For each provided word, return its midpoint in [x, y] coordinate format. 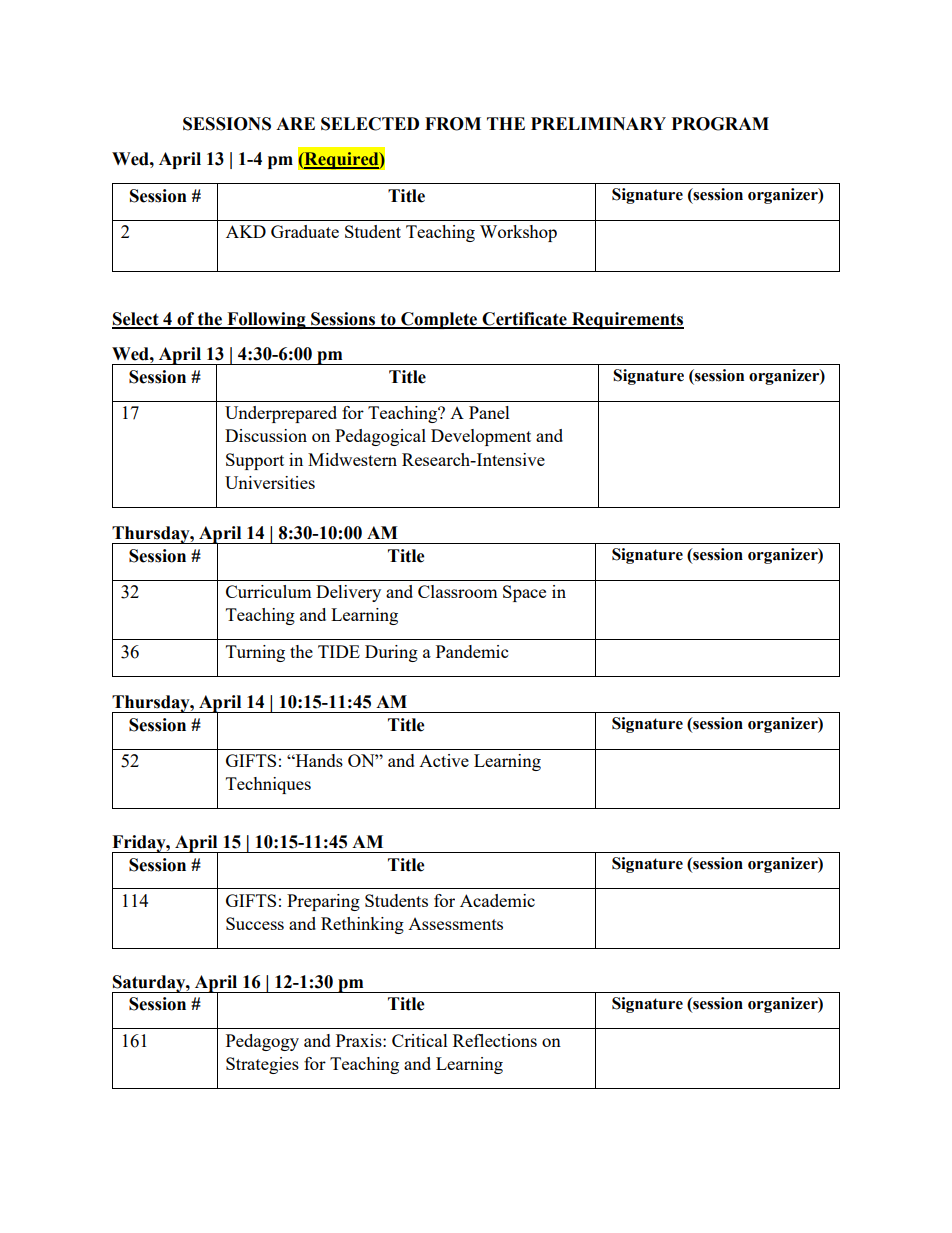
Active [444, 760]
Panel [489, 412]
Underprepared [281, 414]
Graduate [305, 231]
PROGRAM [720, 124]
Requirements [627, 320]
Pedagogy [262, 1042]
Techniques [268, 785]
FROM [453, 124]
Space [524, 593]
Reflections [495, 1040]
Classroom [458, 591]
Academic [497, 900]
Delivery [348, 593]
